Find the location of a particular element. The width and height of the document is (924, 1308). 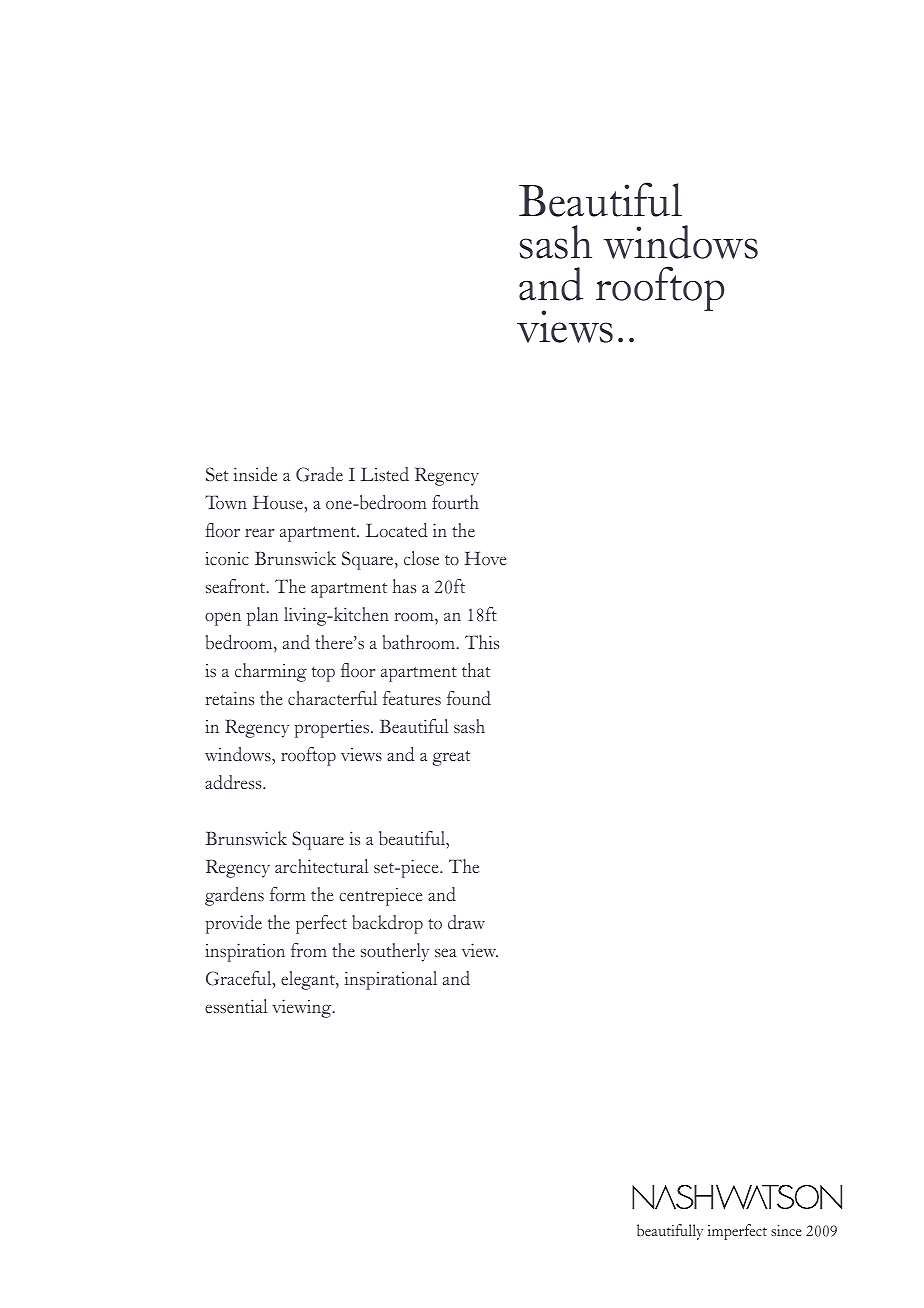

draw is located at coordinates (466, 922).
